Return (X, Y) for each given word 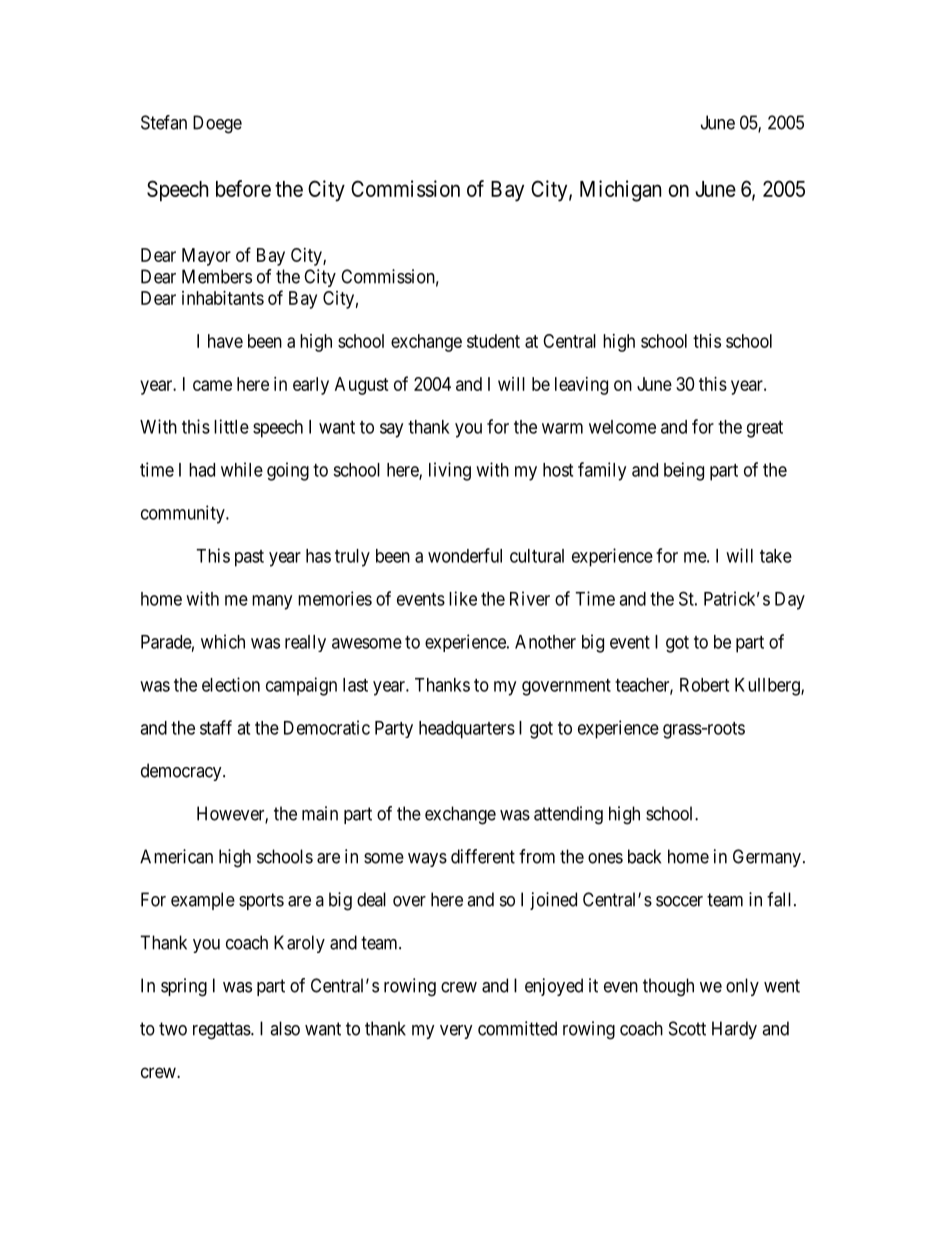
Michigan (620, 191)
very (456, 1032)
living (450, 471)
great (765, 429)
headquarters (467, 730)
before (243, 188)
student (493, 341)
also (285, 1028)
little (231, 426)
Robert (704, 685)
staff (216, 727)
